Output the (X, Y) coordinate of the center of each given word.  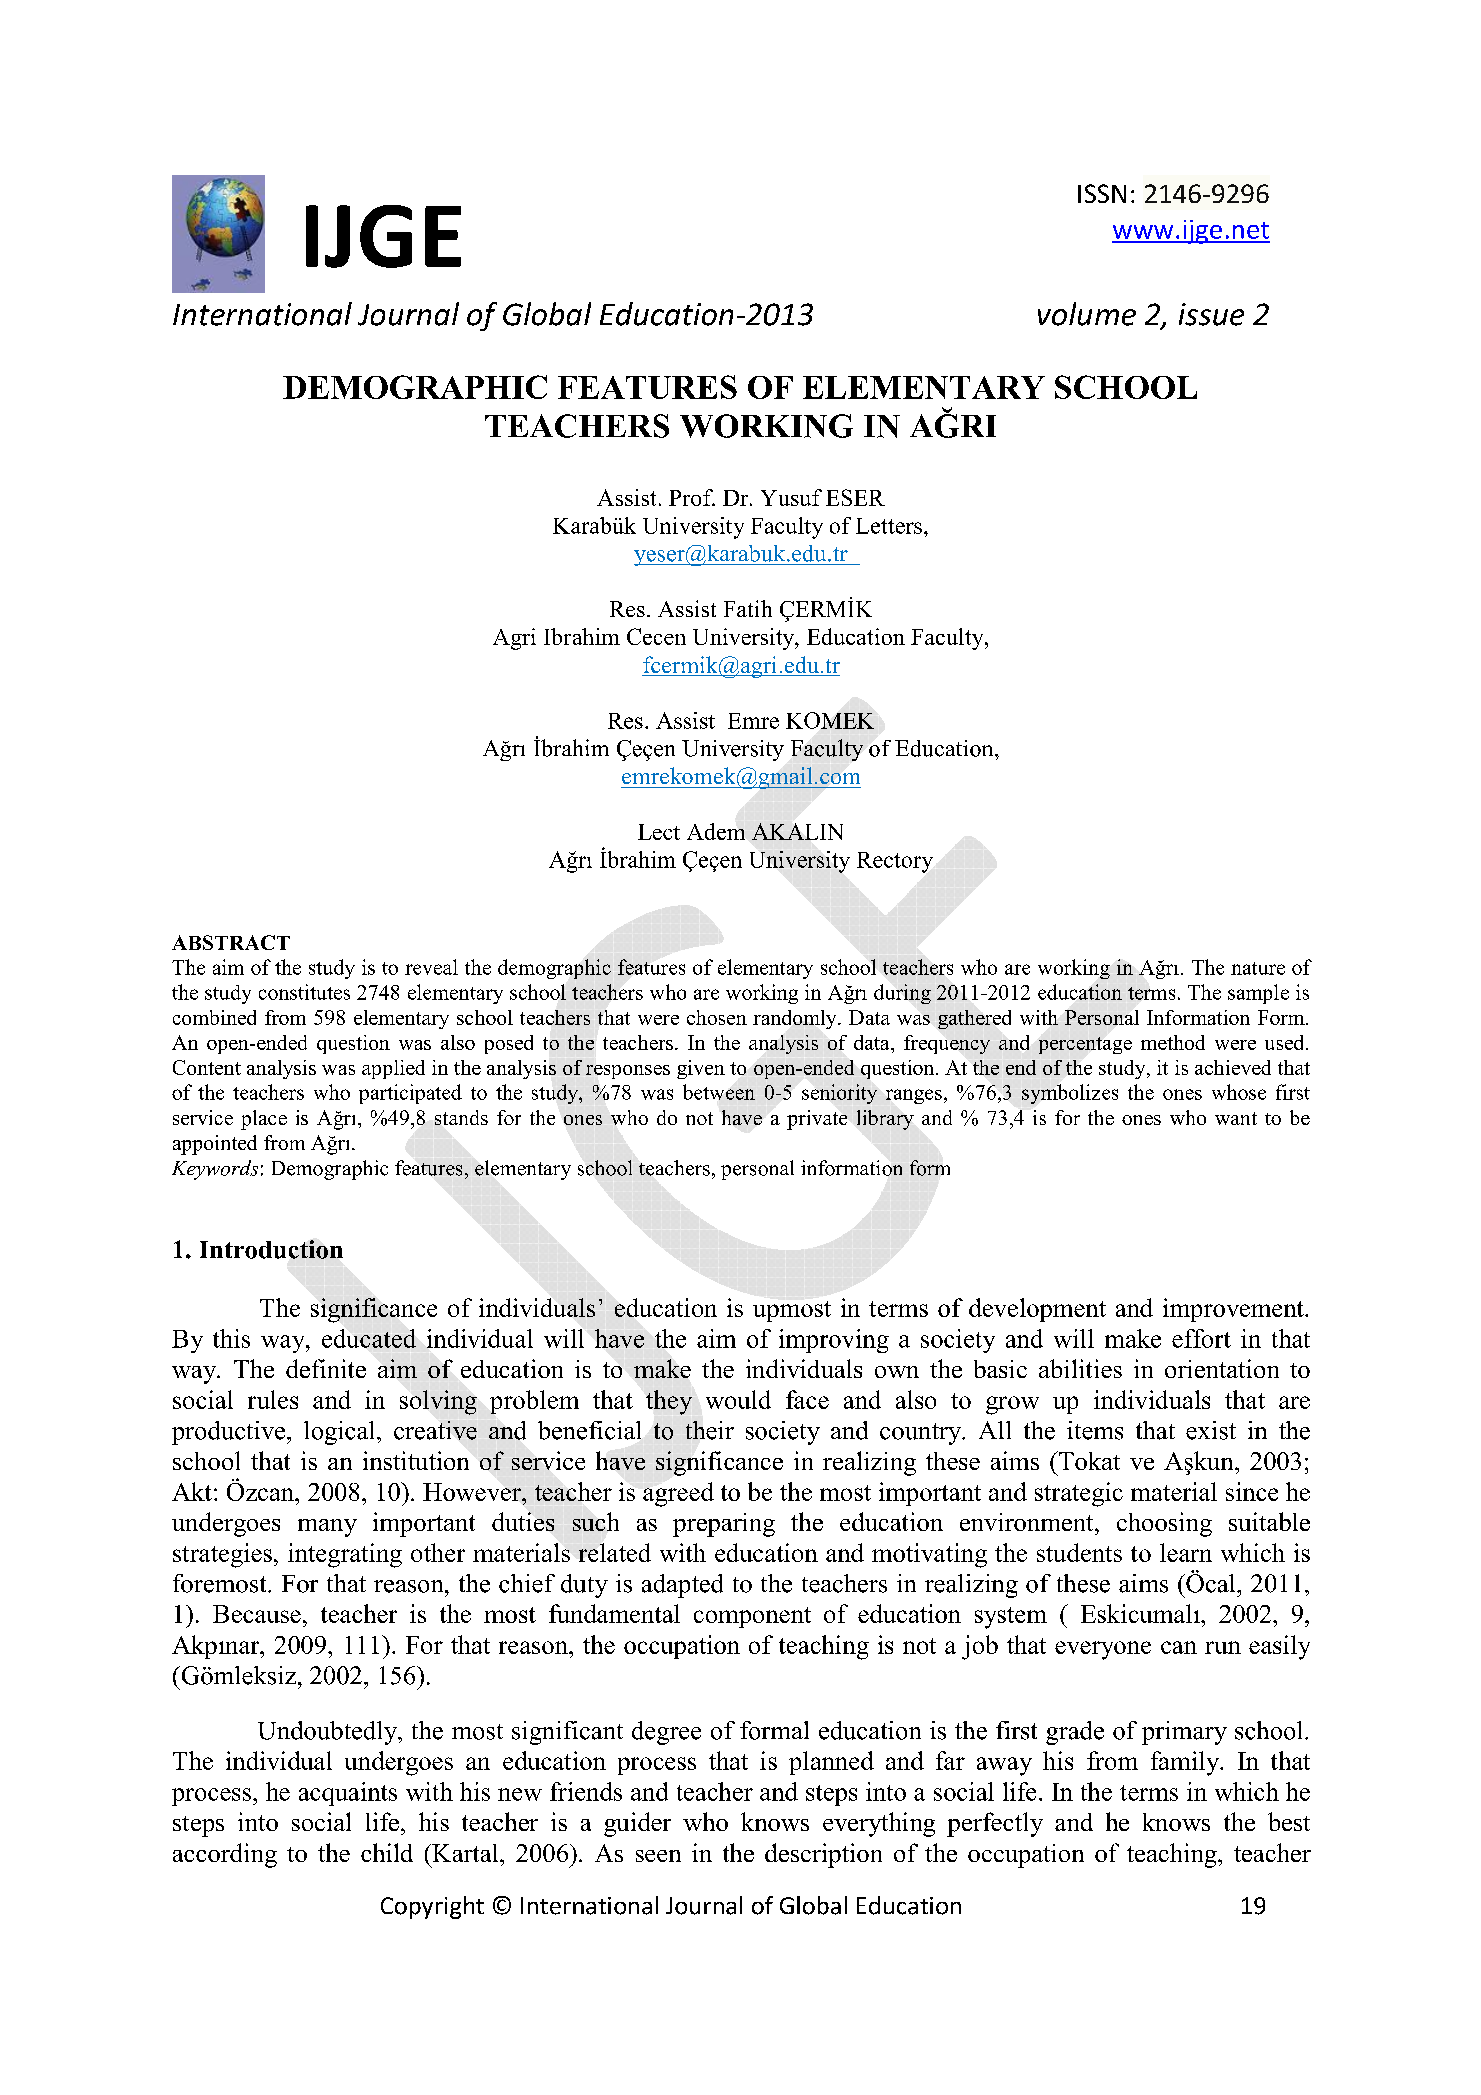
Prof (692, 497)
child (387, 1852)
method (1173, 1042)
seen (658, 1856)
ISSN (1102, 193)
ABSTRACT (231, 942)
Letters (889, 526)
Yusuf (791, 497)
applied (393, 1069)
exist (1211, 1430)
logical (339, 1433)
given (701, 1069)
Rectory (895, 862)
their (710, 1430)
